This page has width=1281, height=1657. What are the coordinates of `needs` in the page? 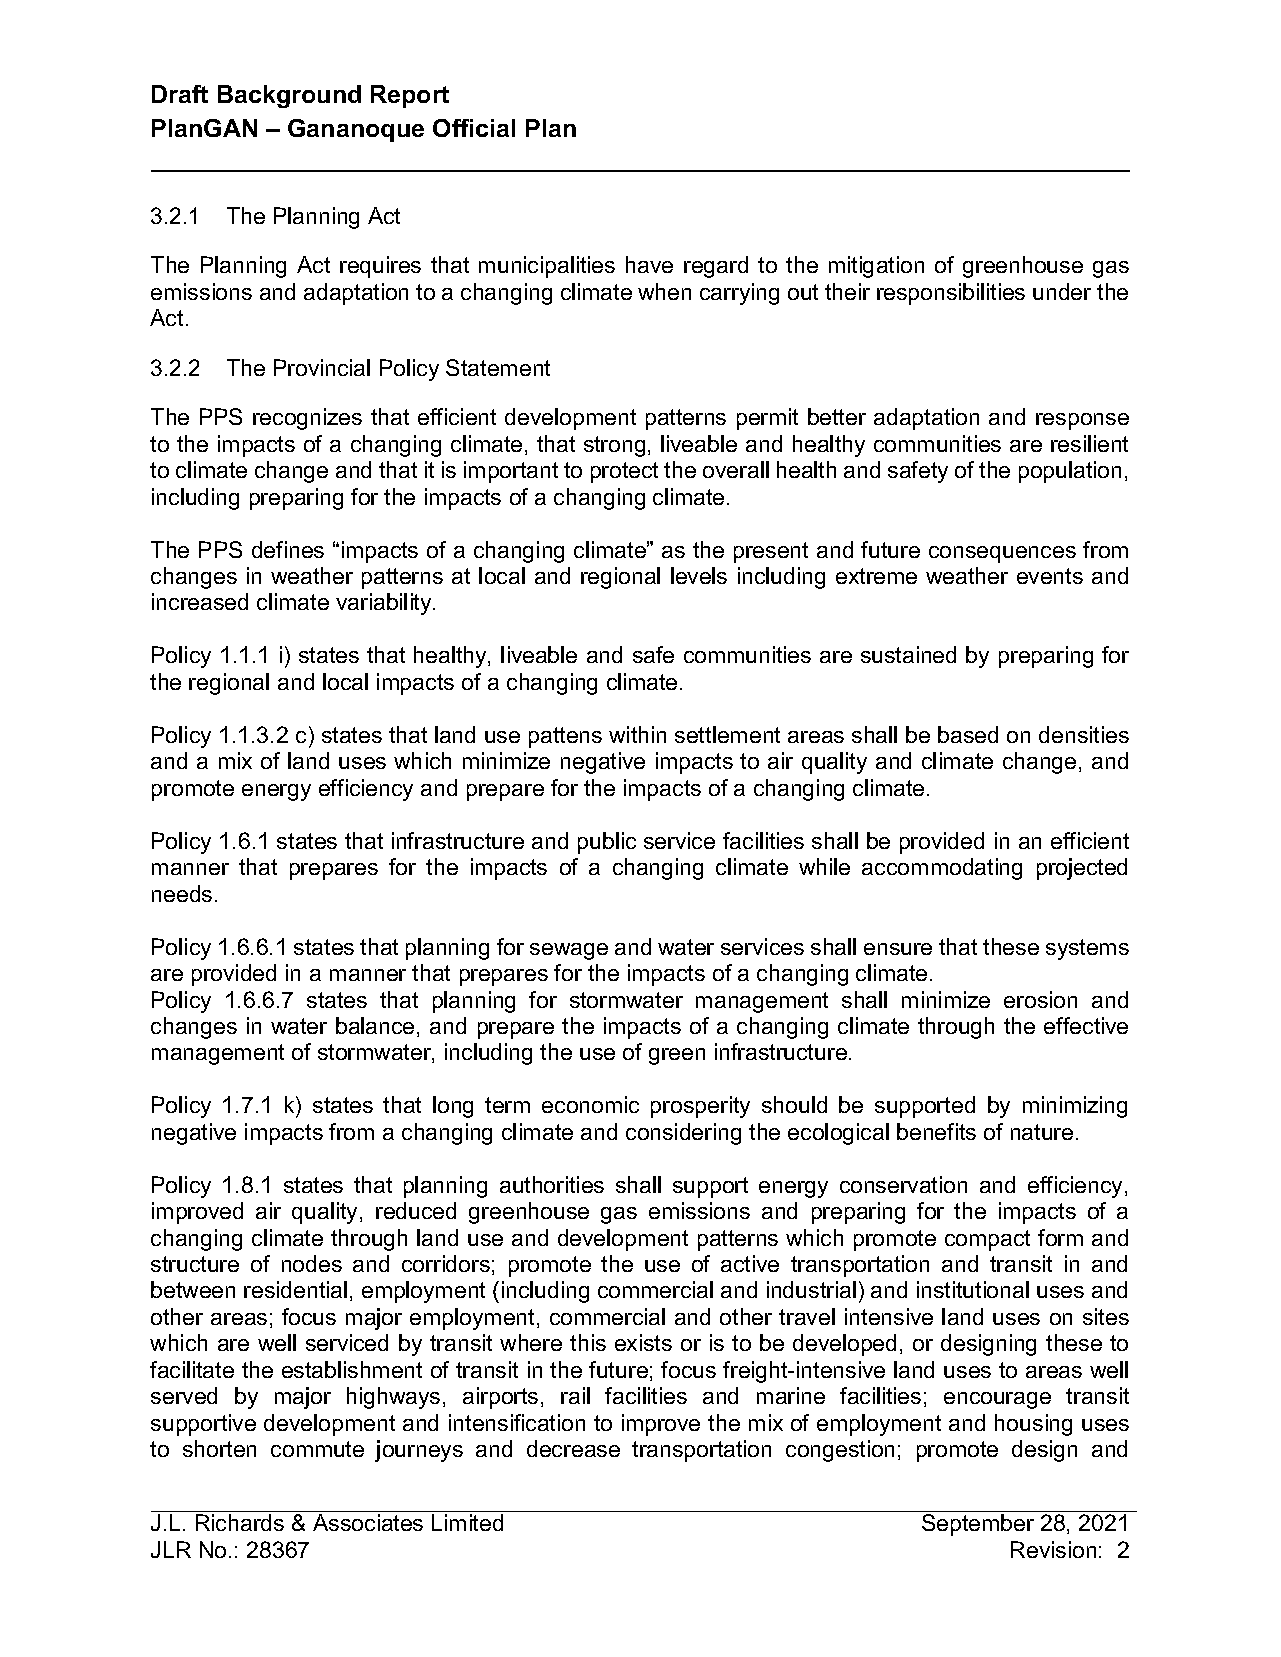 It's located at (182, 893).
